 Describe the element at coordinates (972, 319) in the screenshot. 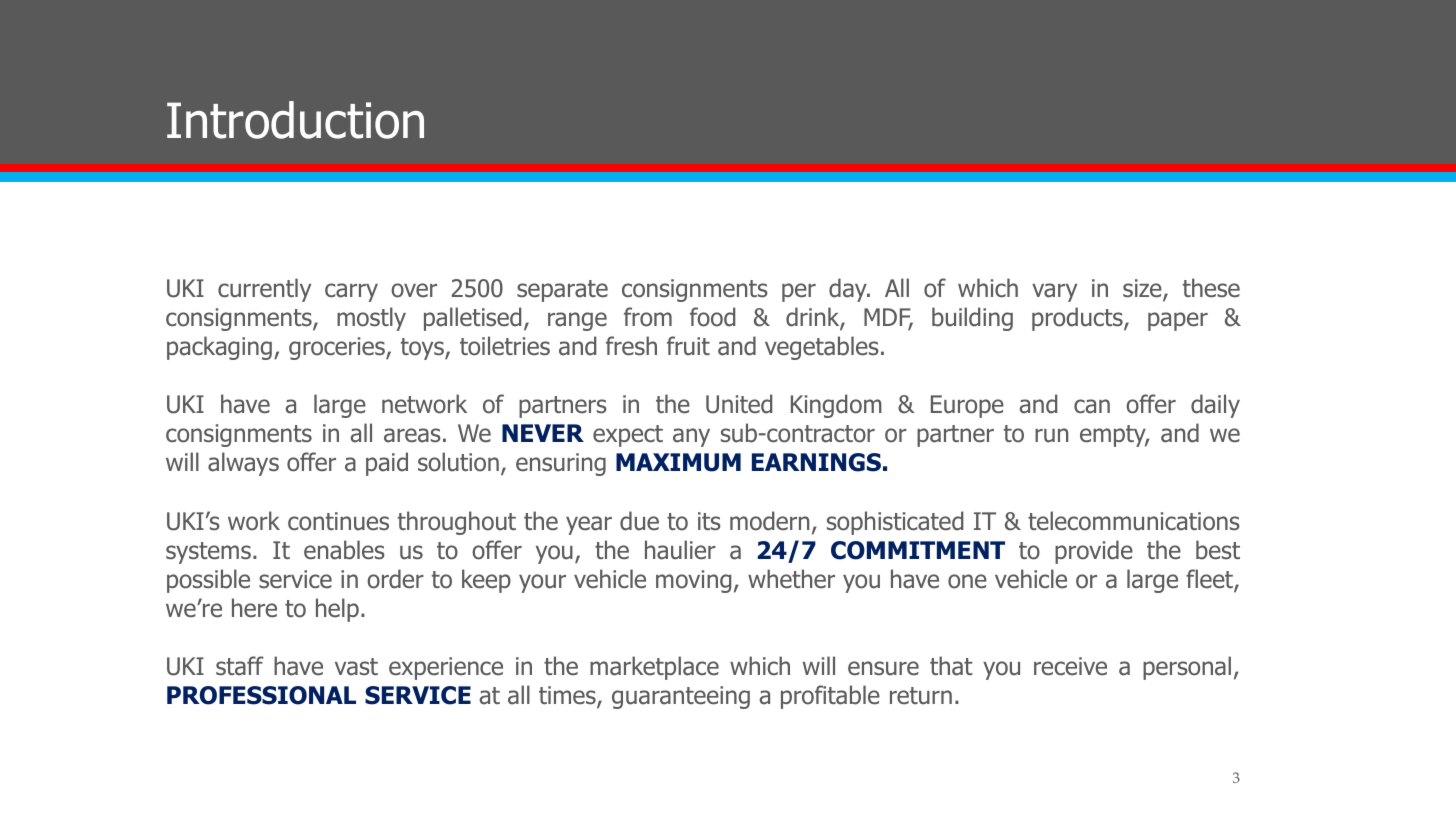

I see `building` at that location.
